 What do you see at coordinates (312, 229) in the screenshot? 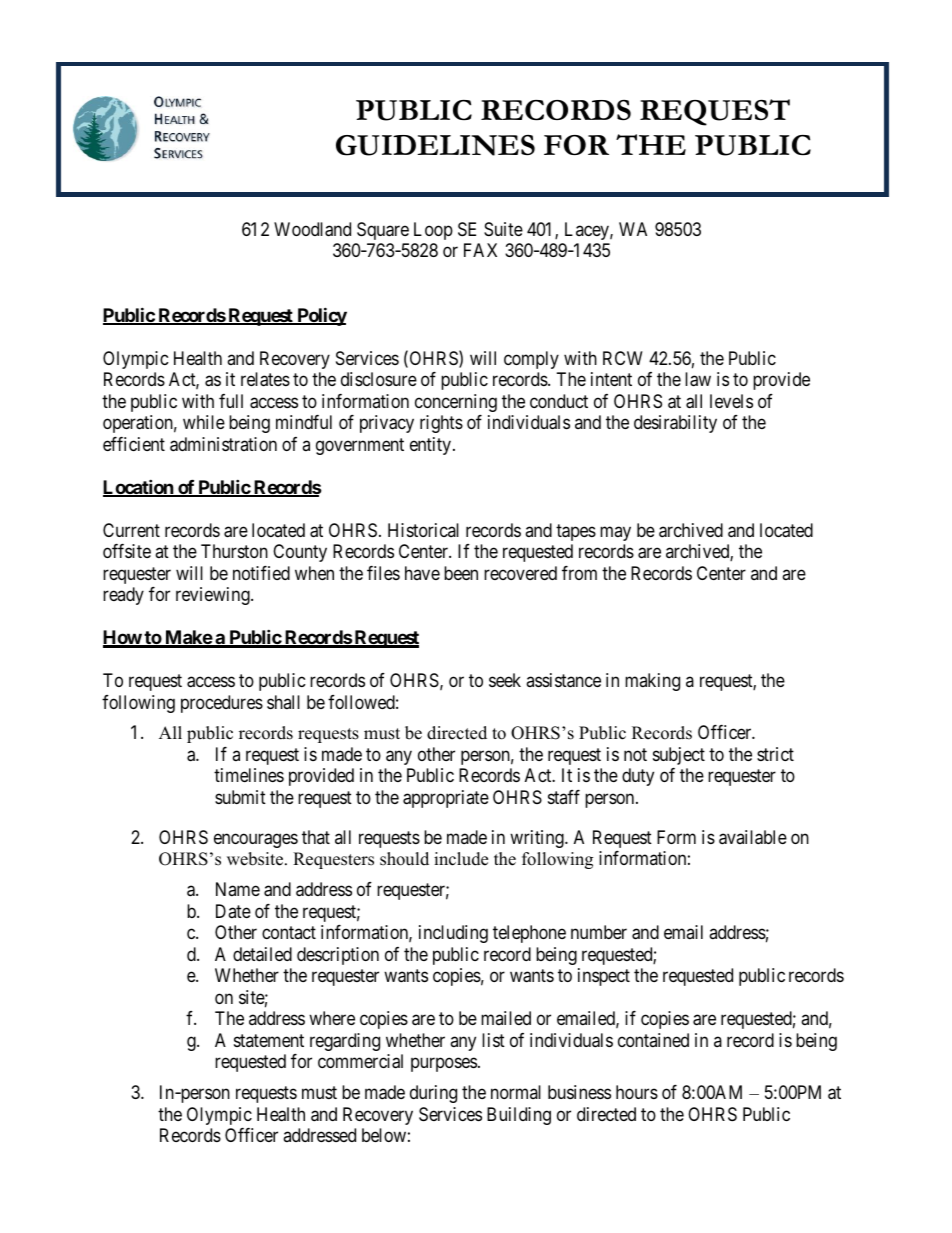
I see `Woodland` at bounding box center [312, 229].
